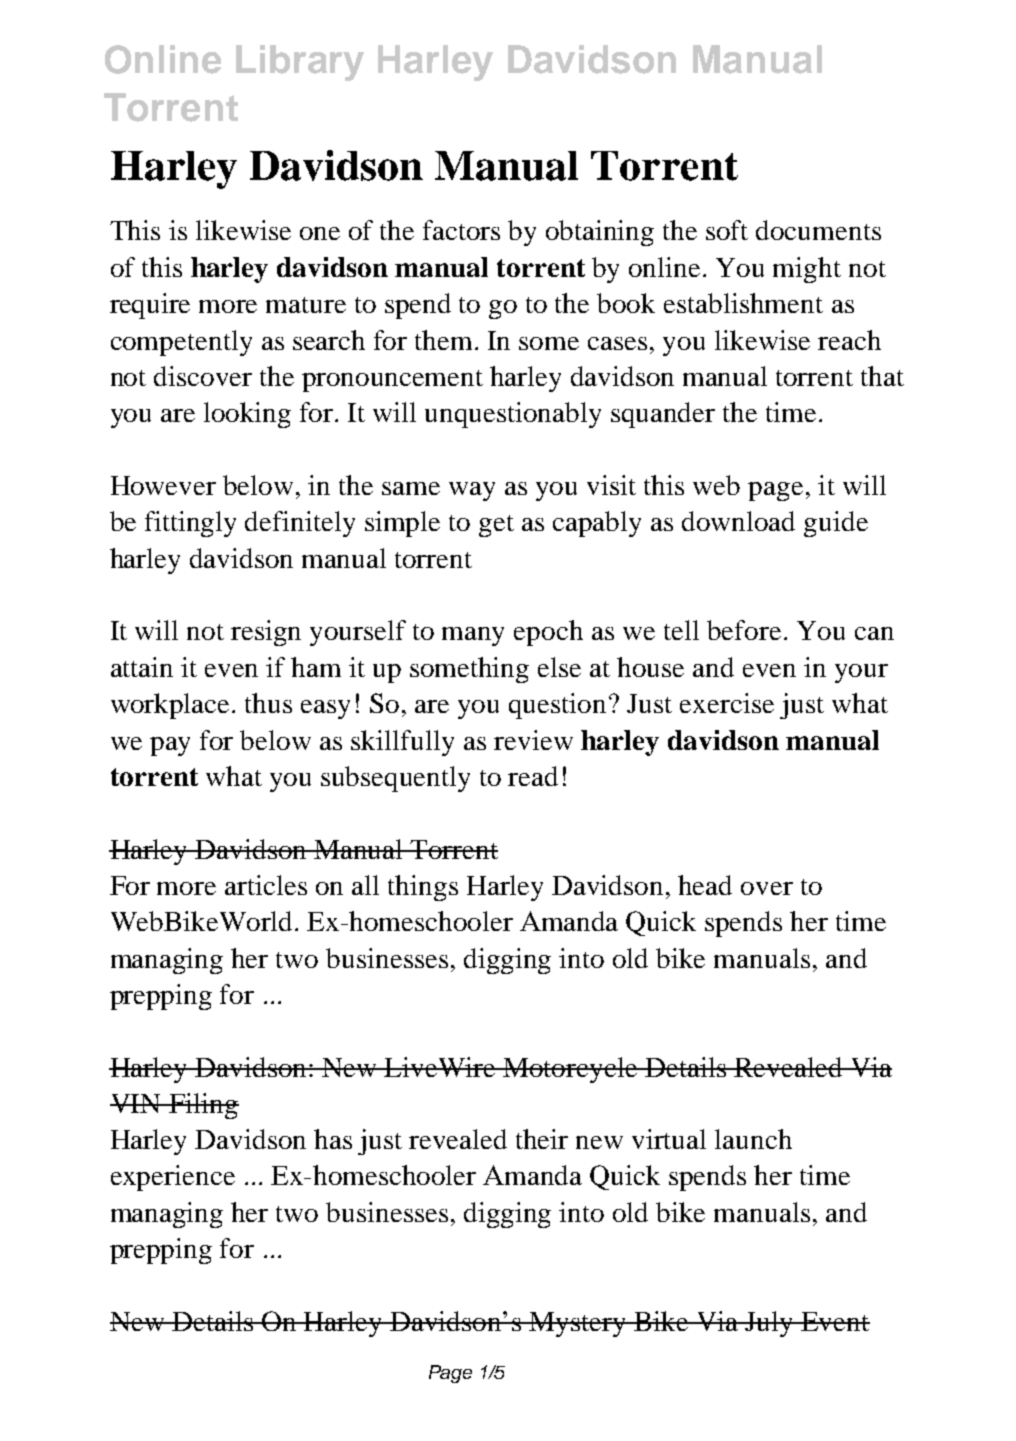  Describe the element at coordinates (559, 667) in the screenshot. I see `else` at that location.
